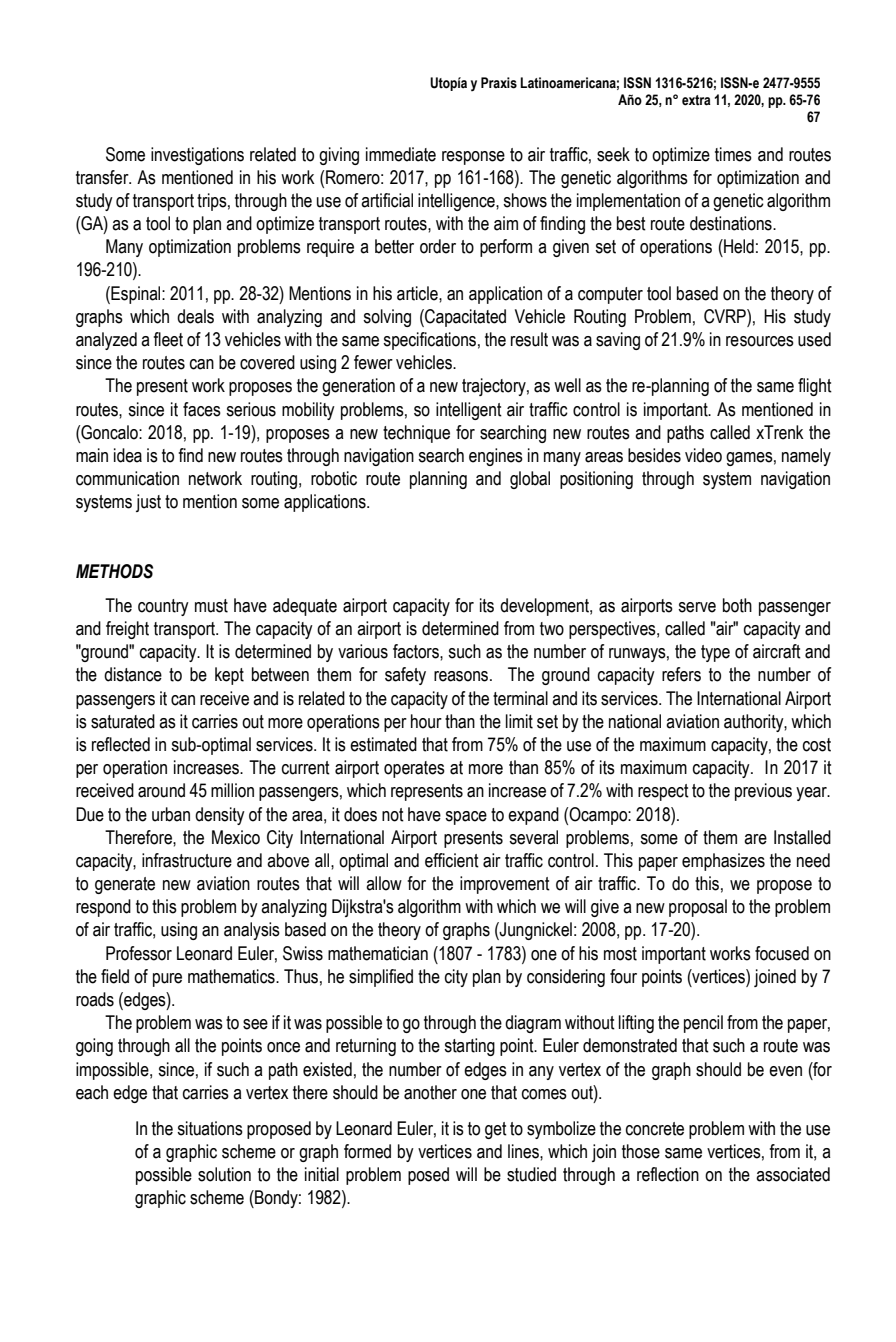  I want to click on country, so click(163, 607).
